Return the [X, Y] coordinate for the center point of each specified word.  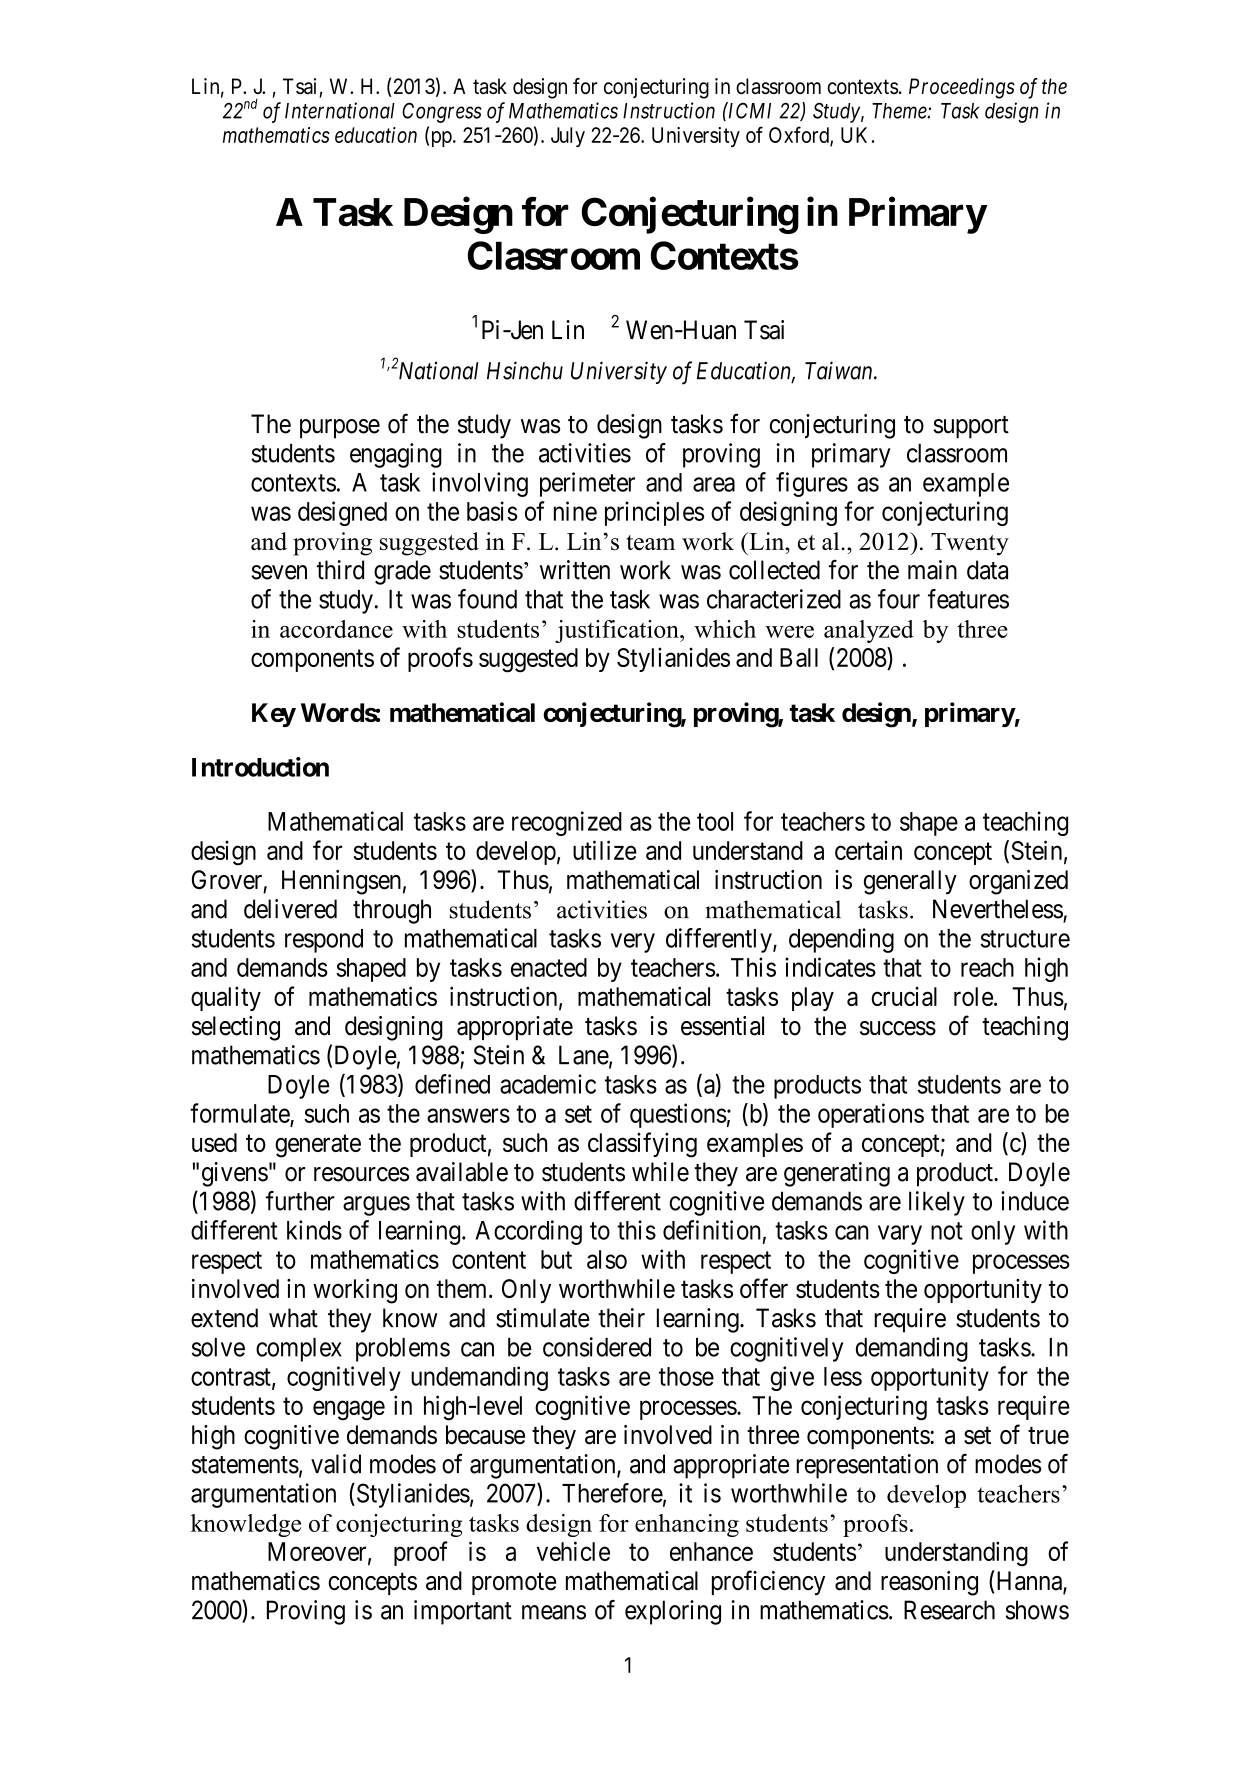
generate [318, 1146]
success [898, 1028]
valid [336, 1464]
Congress [442, 112]
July [568, 137]
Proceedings [962, 88]
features [968, 599]
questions [678, 1115]
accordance [336, 629]
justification [618, 631]
